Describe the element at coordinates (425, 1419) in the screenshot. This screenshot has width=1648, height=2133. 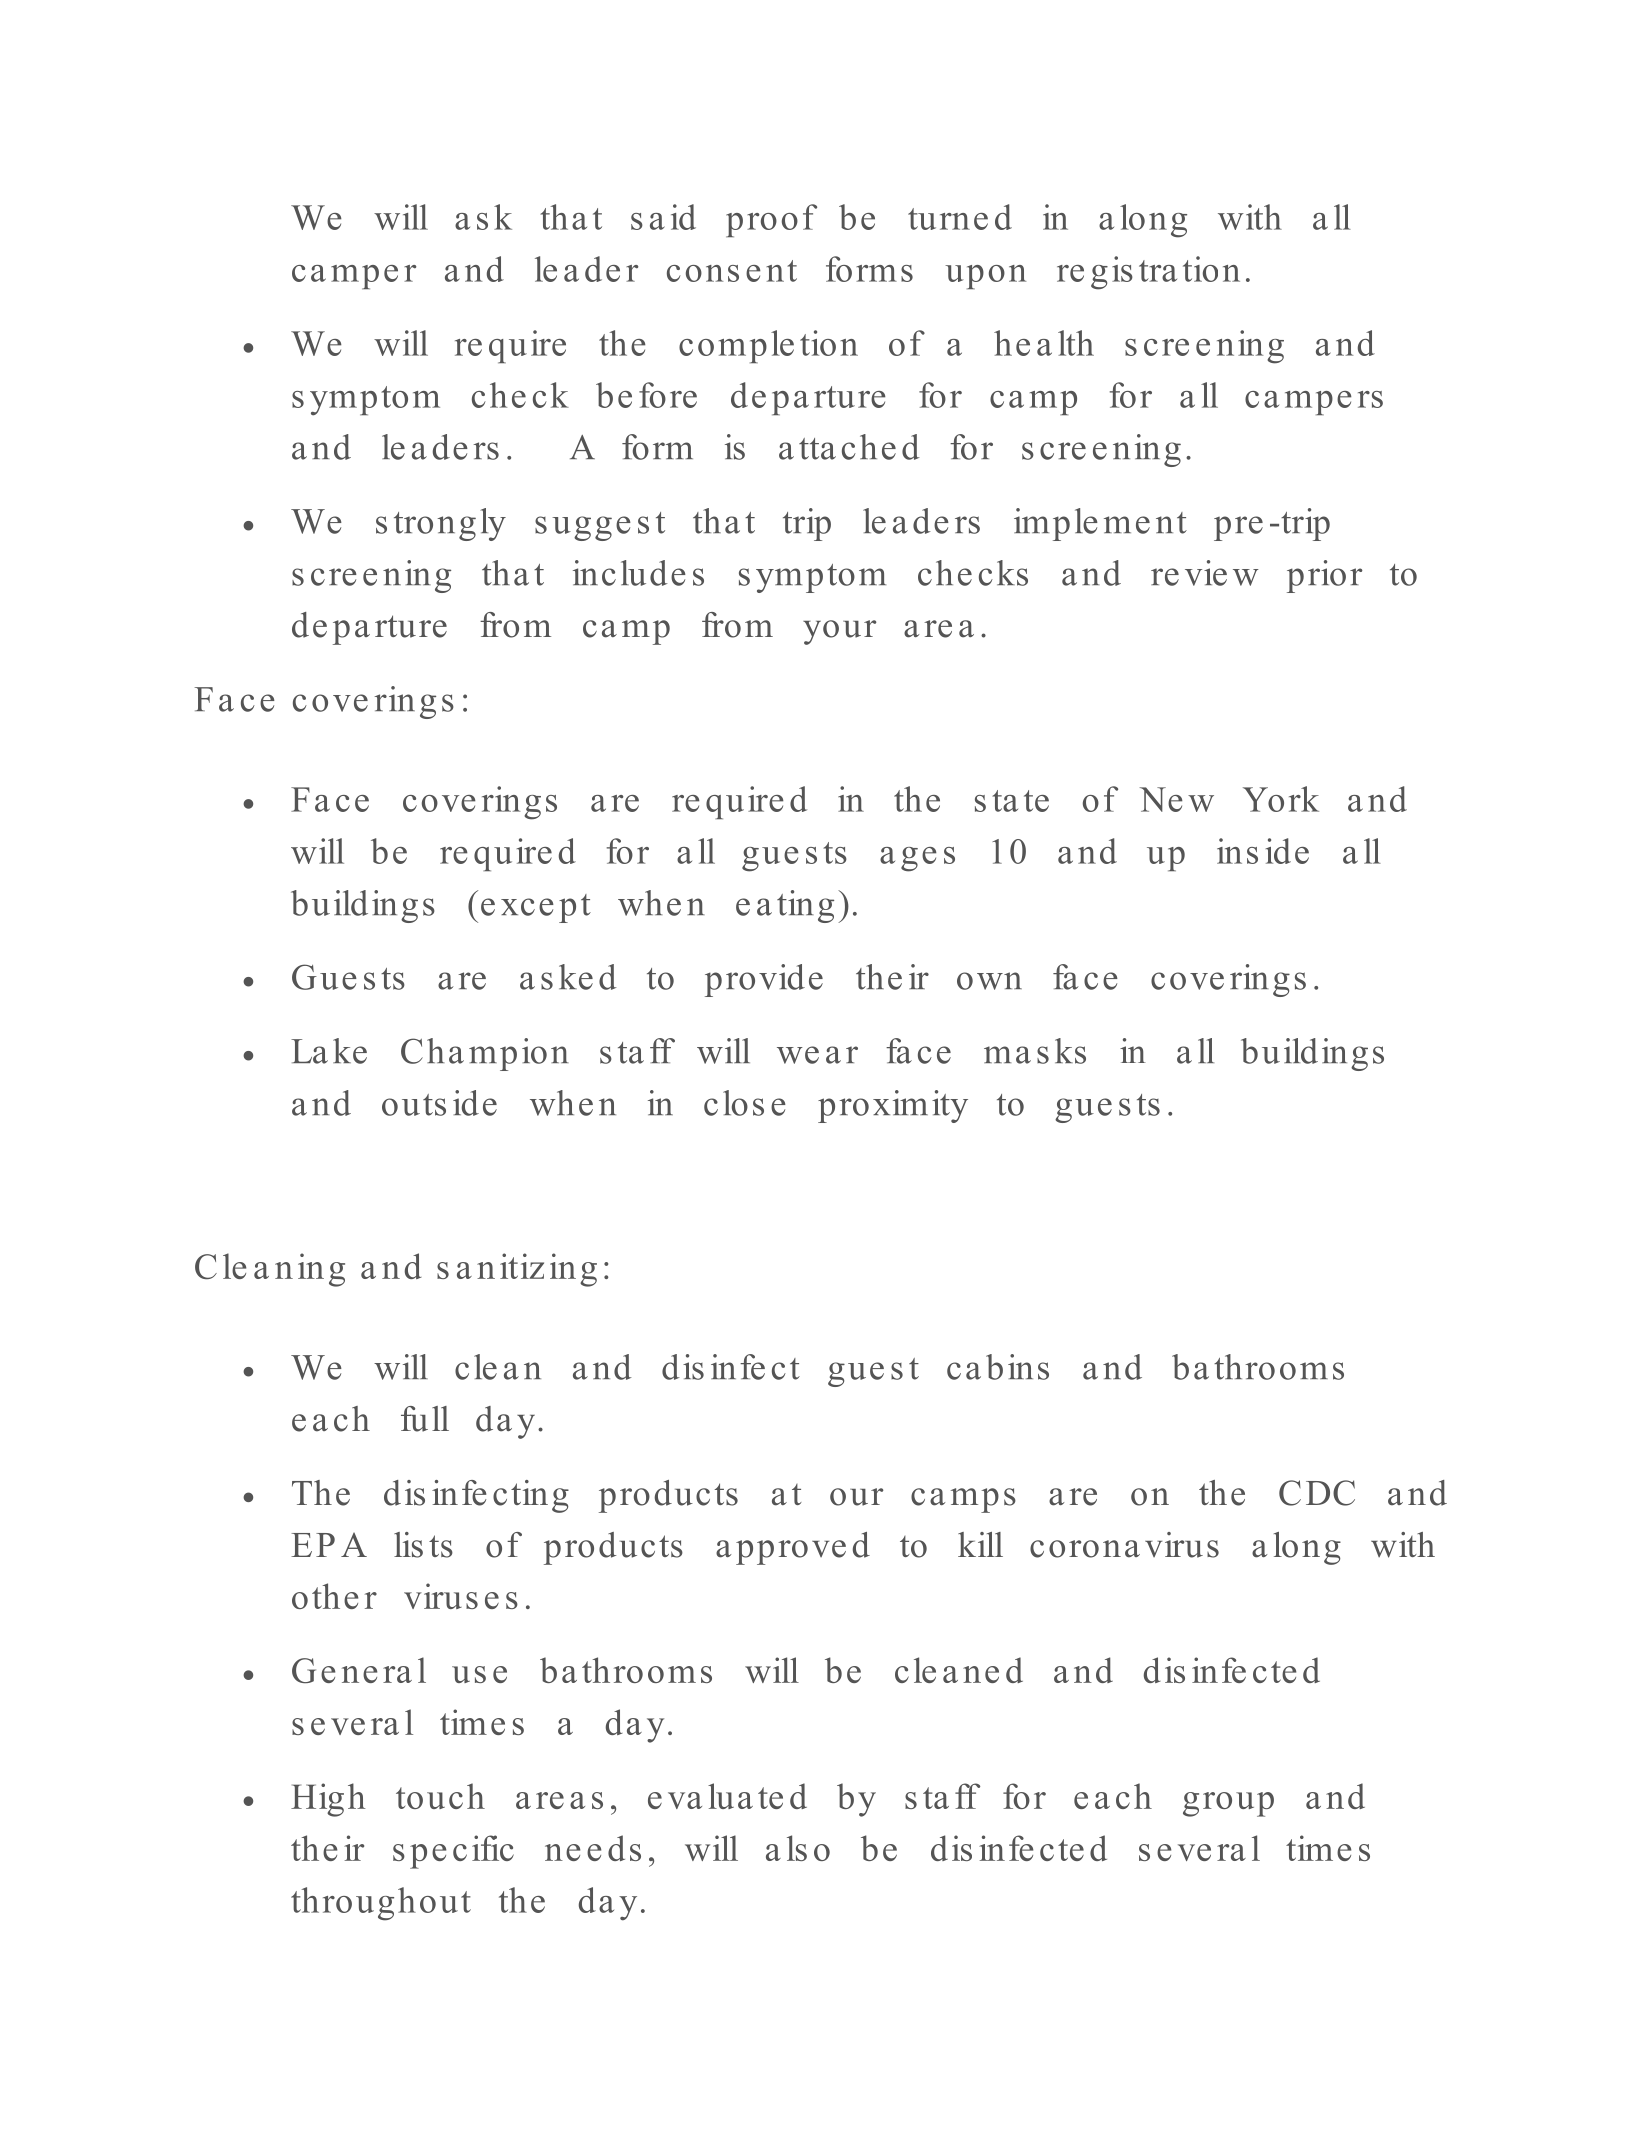
I see `full` at that location.
